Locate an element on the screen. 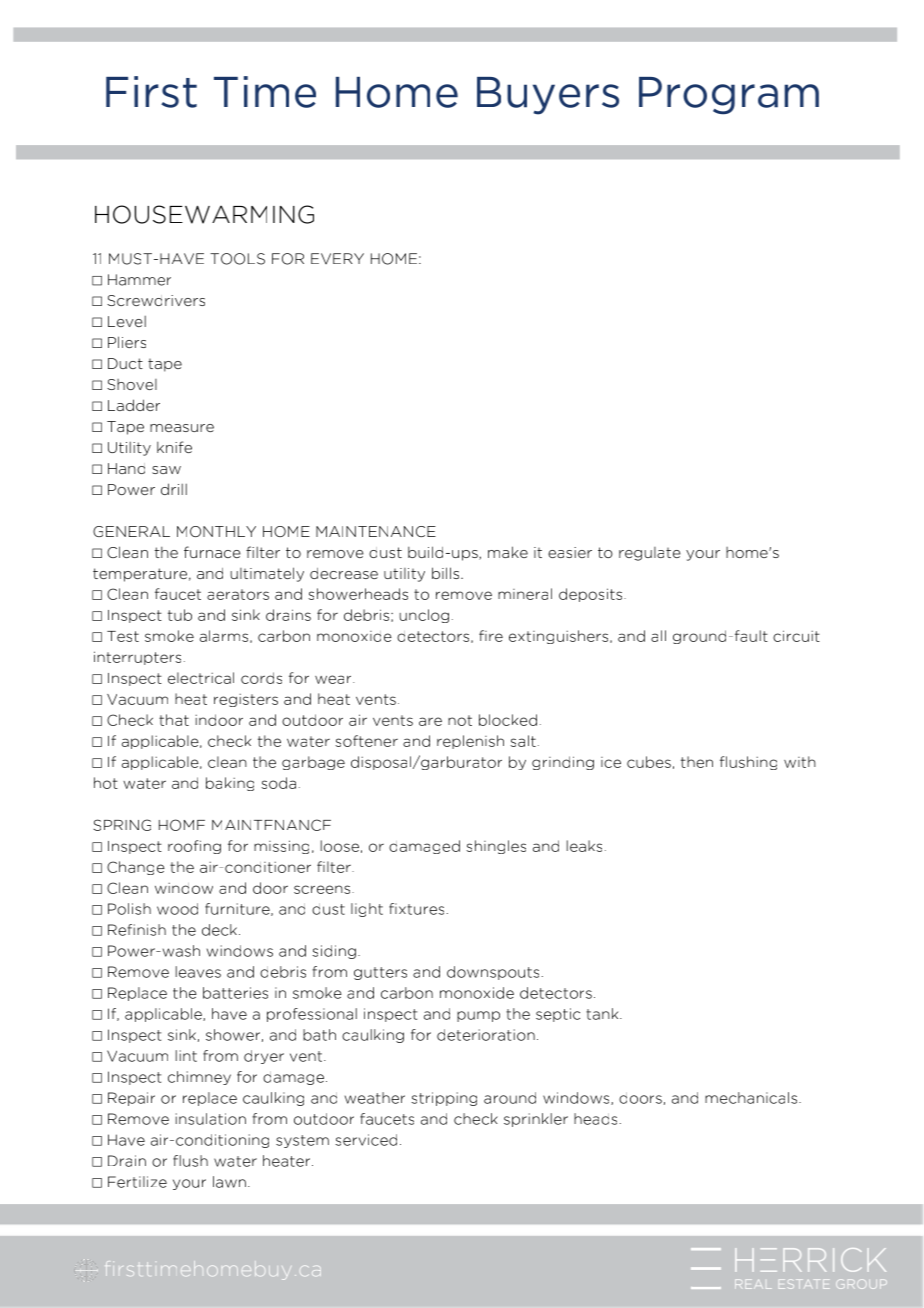 The width and height of the screenshot is (924, 1308). mechanicals is located at coordinates (752, 1098).
